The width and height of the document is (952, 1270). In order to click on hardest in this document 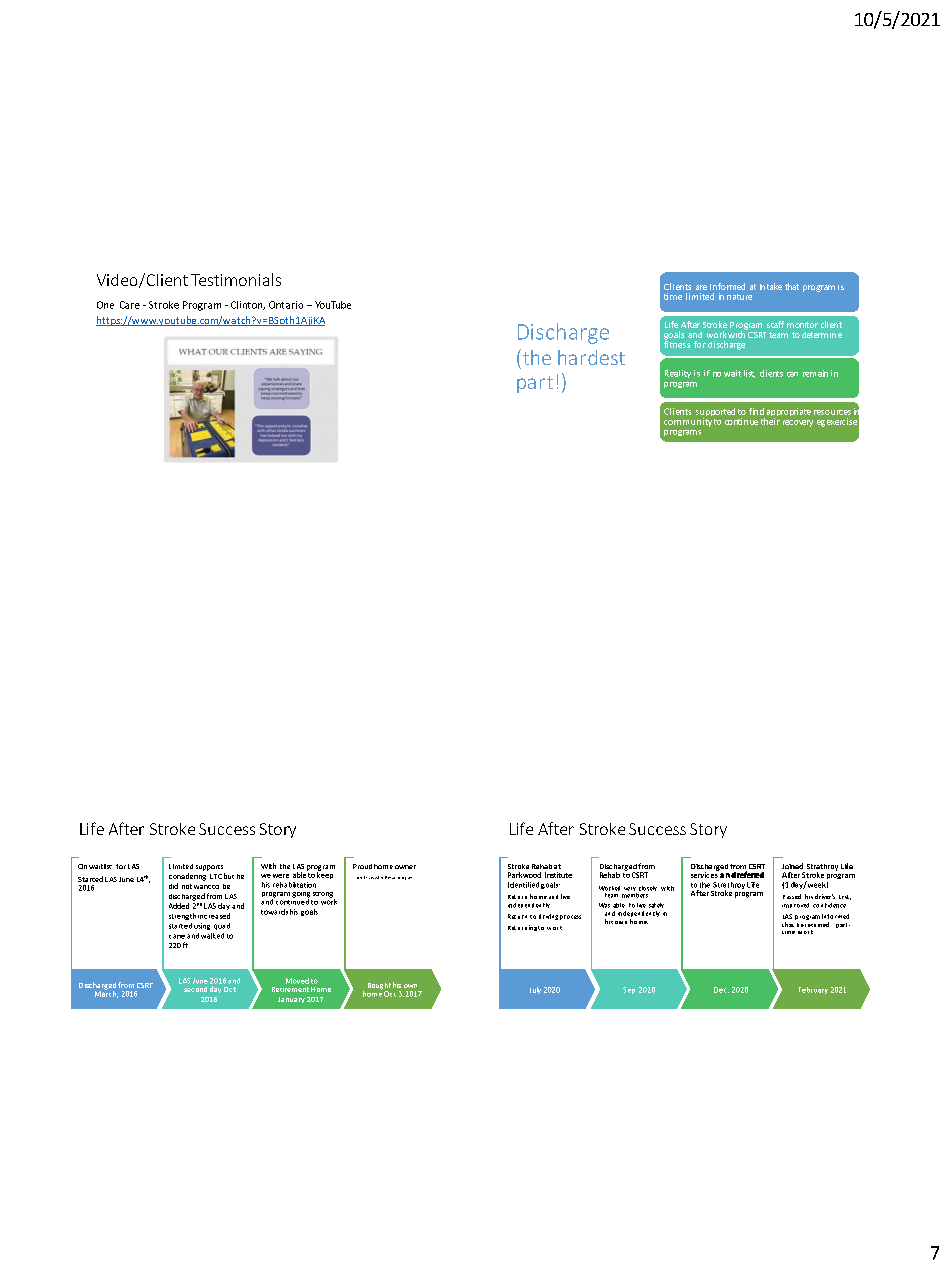, I will do `click(591, 357)`.
